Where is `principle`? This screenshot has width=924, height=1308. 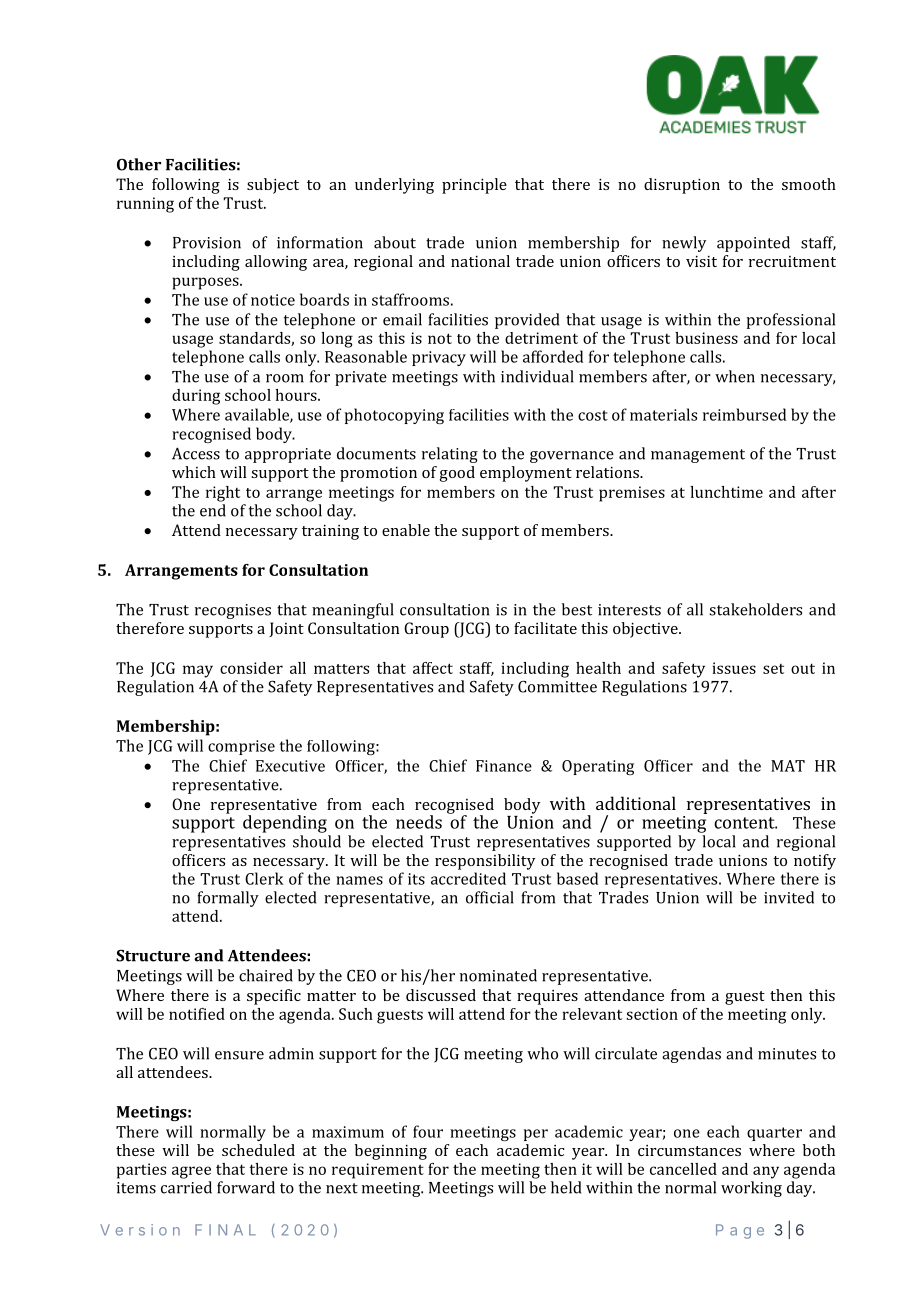 principle is located at coordinates (474, 186).
